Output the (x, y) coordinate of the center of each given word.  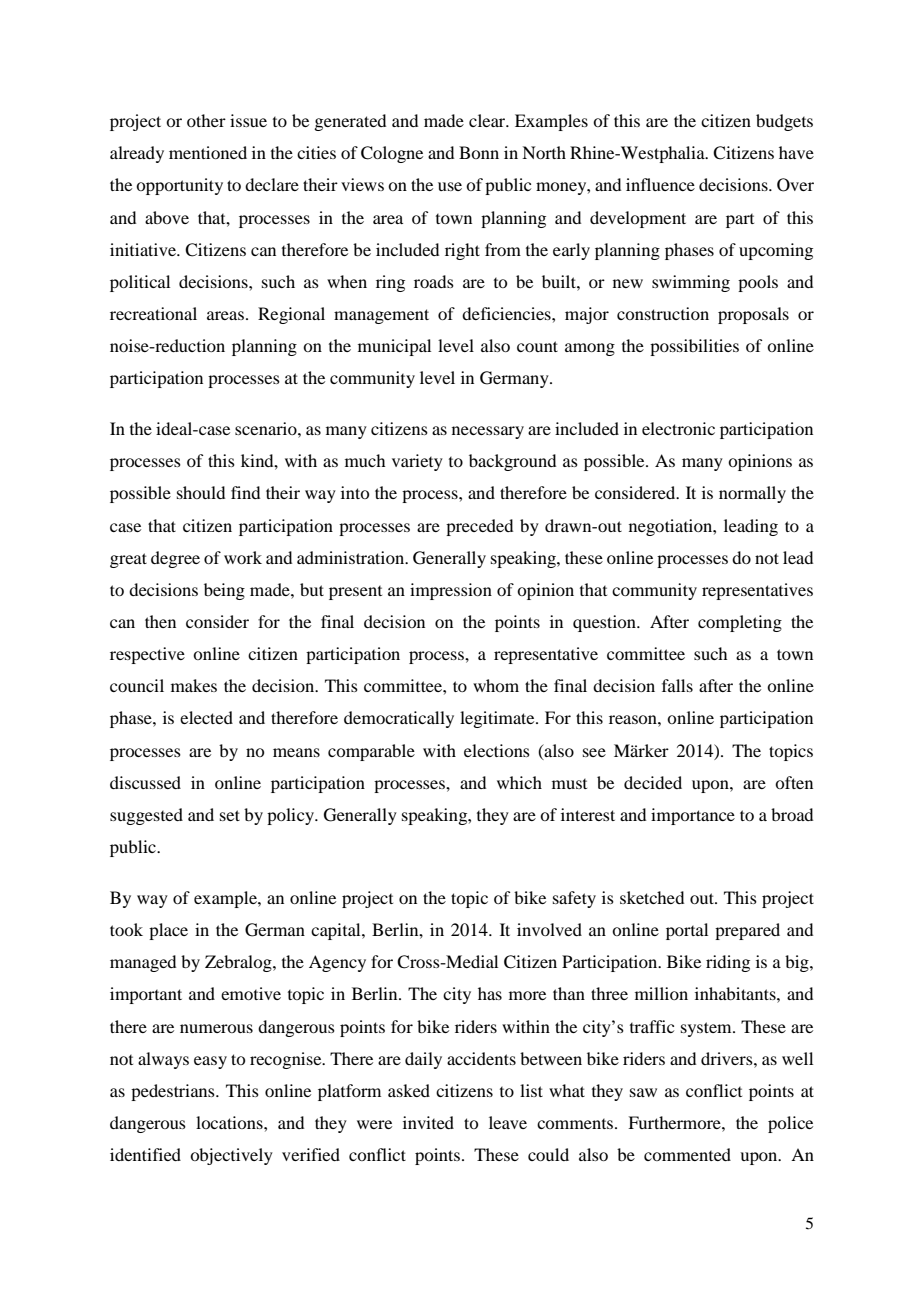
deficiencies (507, 313)
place (168, 931)
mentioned (208, 152)
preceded (479, 527)
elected (206, 717)
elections (497, 750)
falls (677, 685)
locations (230, 1122)
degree (175, 559)
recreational (153, 313)
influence (660, 184)
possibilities (694, 347)
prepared (747, 931)
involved (549, 929)
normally (752, 494)
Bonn (479, 152)
